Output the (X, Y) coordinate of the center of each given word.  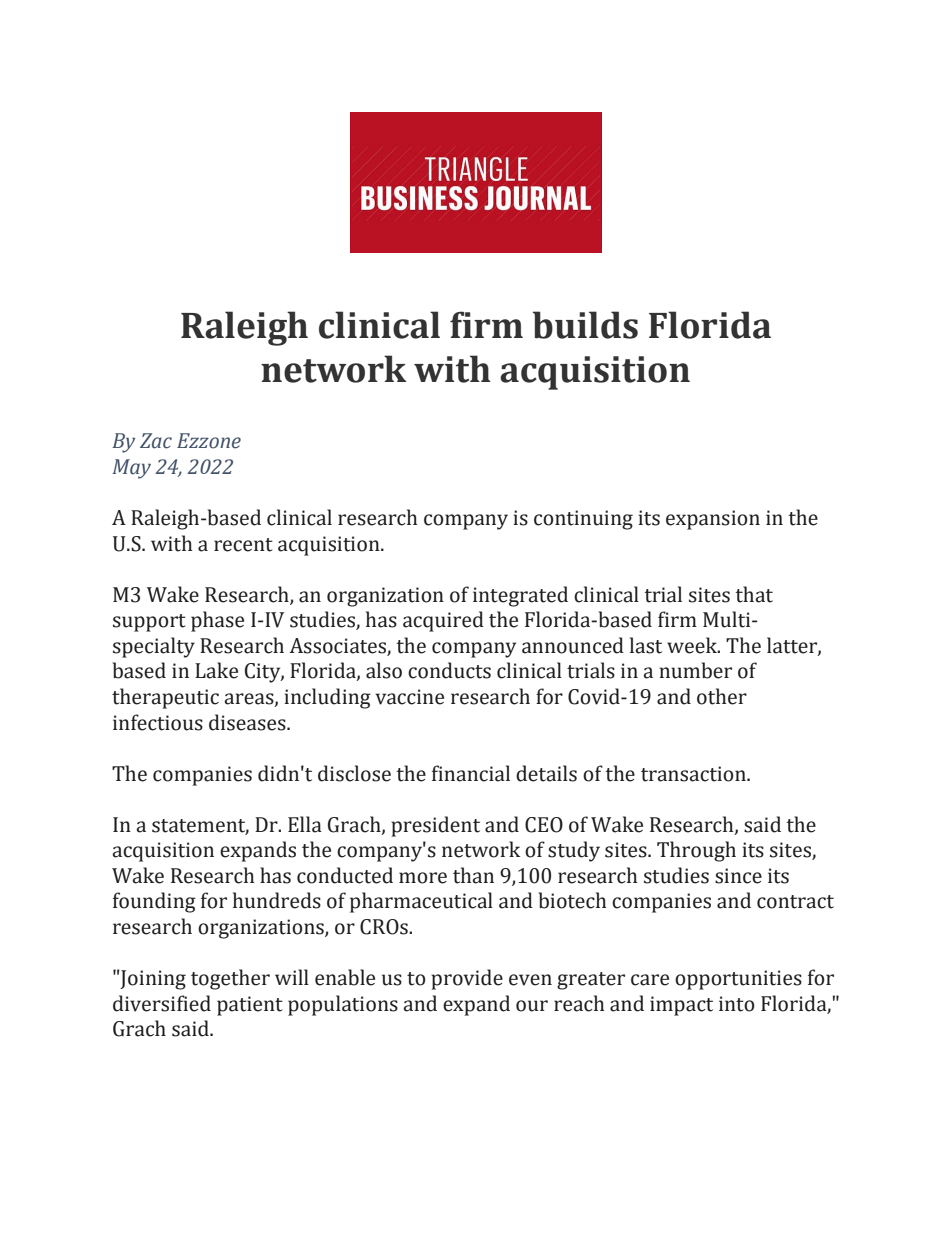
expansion (713, 520)
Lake (216, 670)
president (435, 826)
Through (696, 851)
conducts (449, 670)
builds (585, 325)
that (754, 594)
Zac (156, 441)
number (695, 670)
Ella (305, 824)
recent (243, 545)
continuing (583, 520)
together (230, 979)
